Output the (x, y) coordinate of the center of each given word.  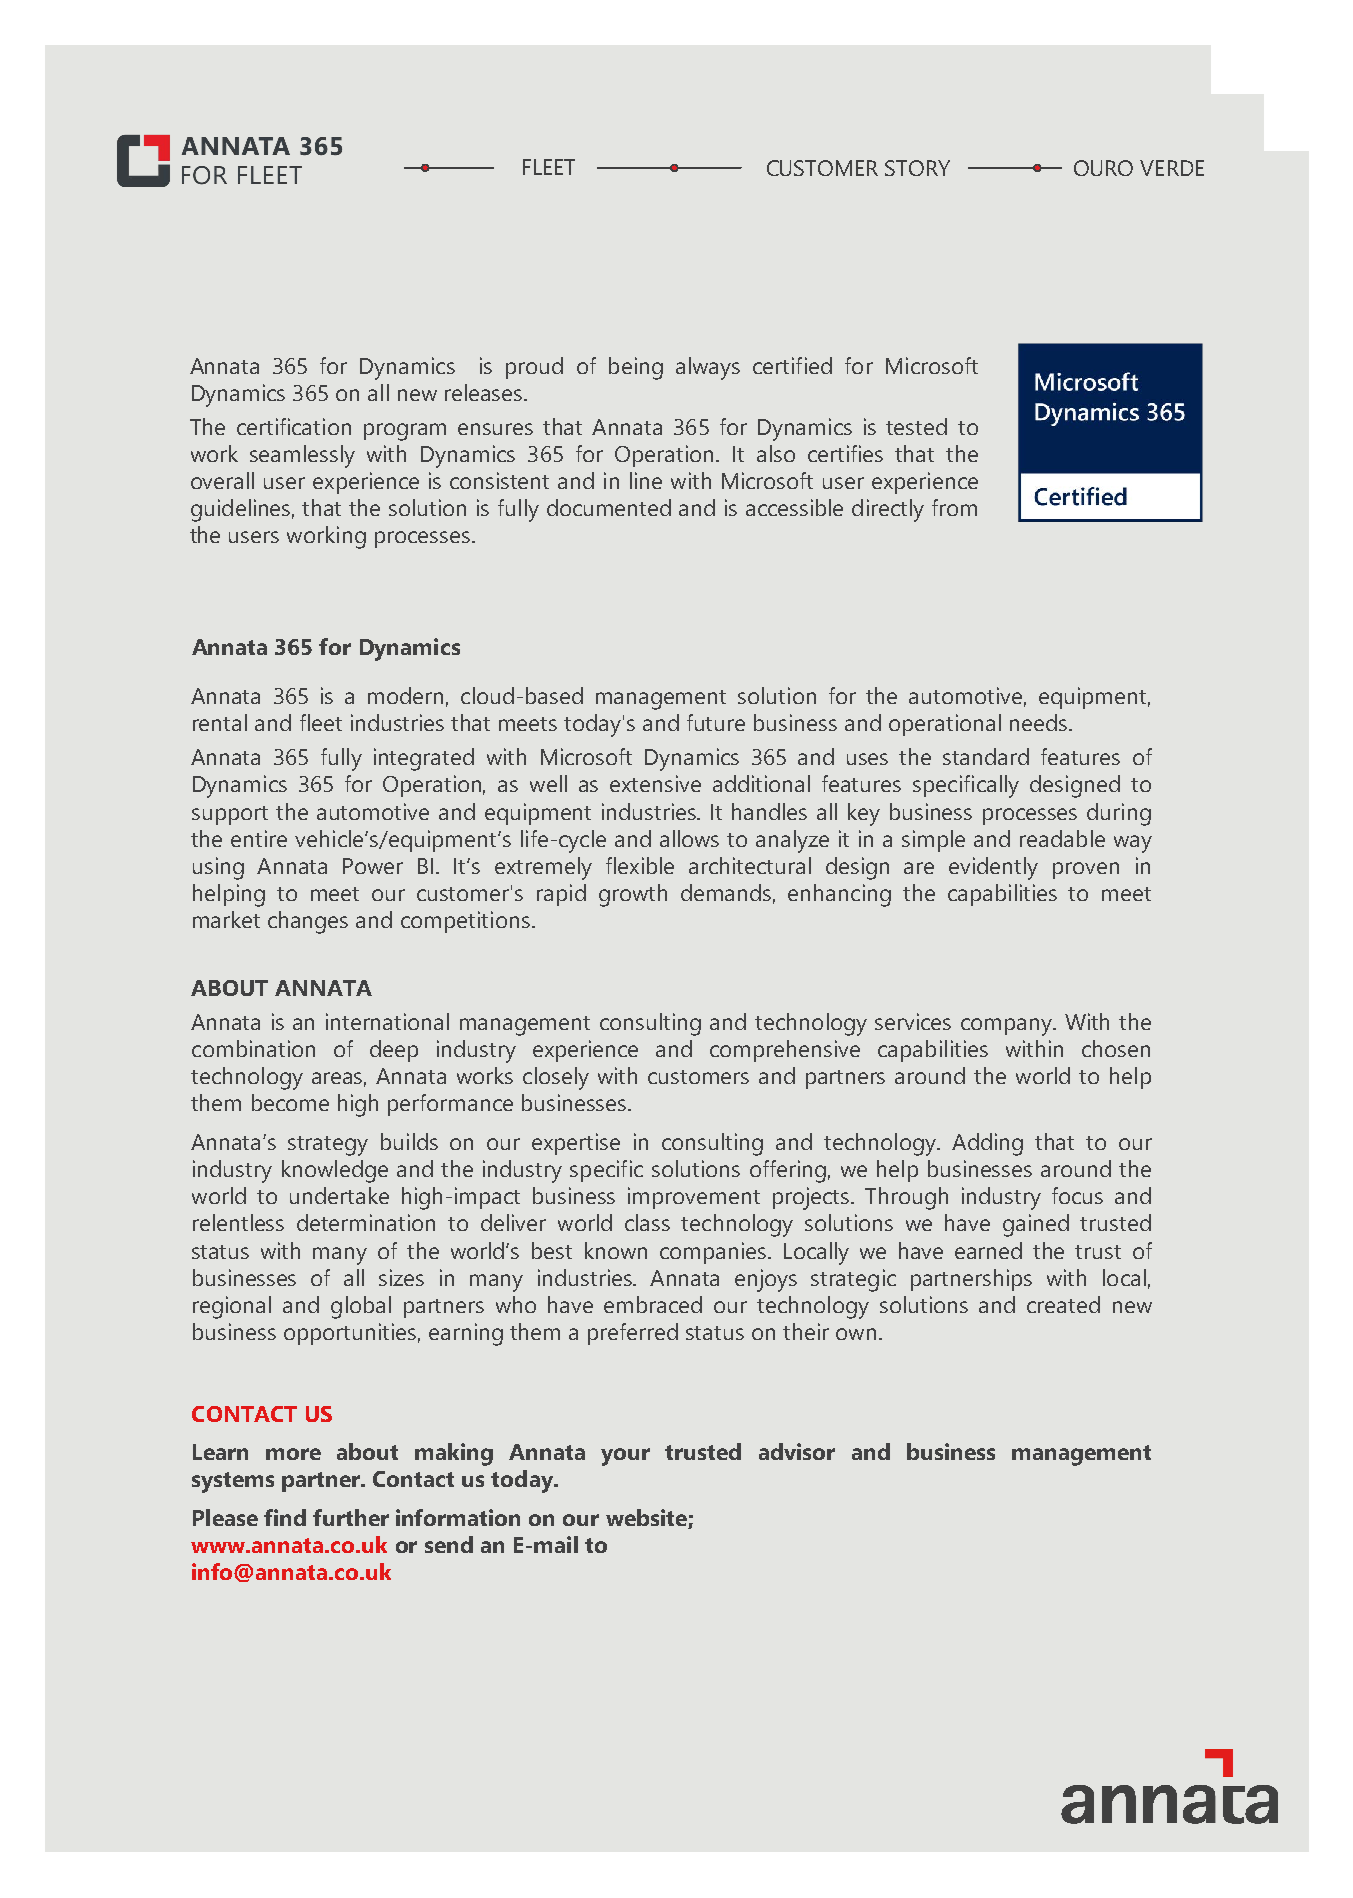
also (776, 453)
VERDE (1172, 168)
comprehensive (785, 1051)
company (1008, 1027)
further (351, 1517)
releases (485, 392)
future (716, 722)
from (954, 507)
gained (1036, 1225)
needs (1040, 722)
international (387, 1021)
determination (366, 1222)
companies (714, 1253)
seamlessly (302, 456)
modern (405, 695)
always (708, 368)
